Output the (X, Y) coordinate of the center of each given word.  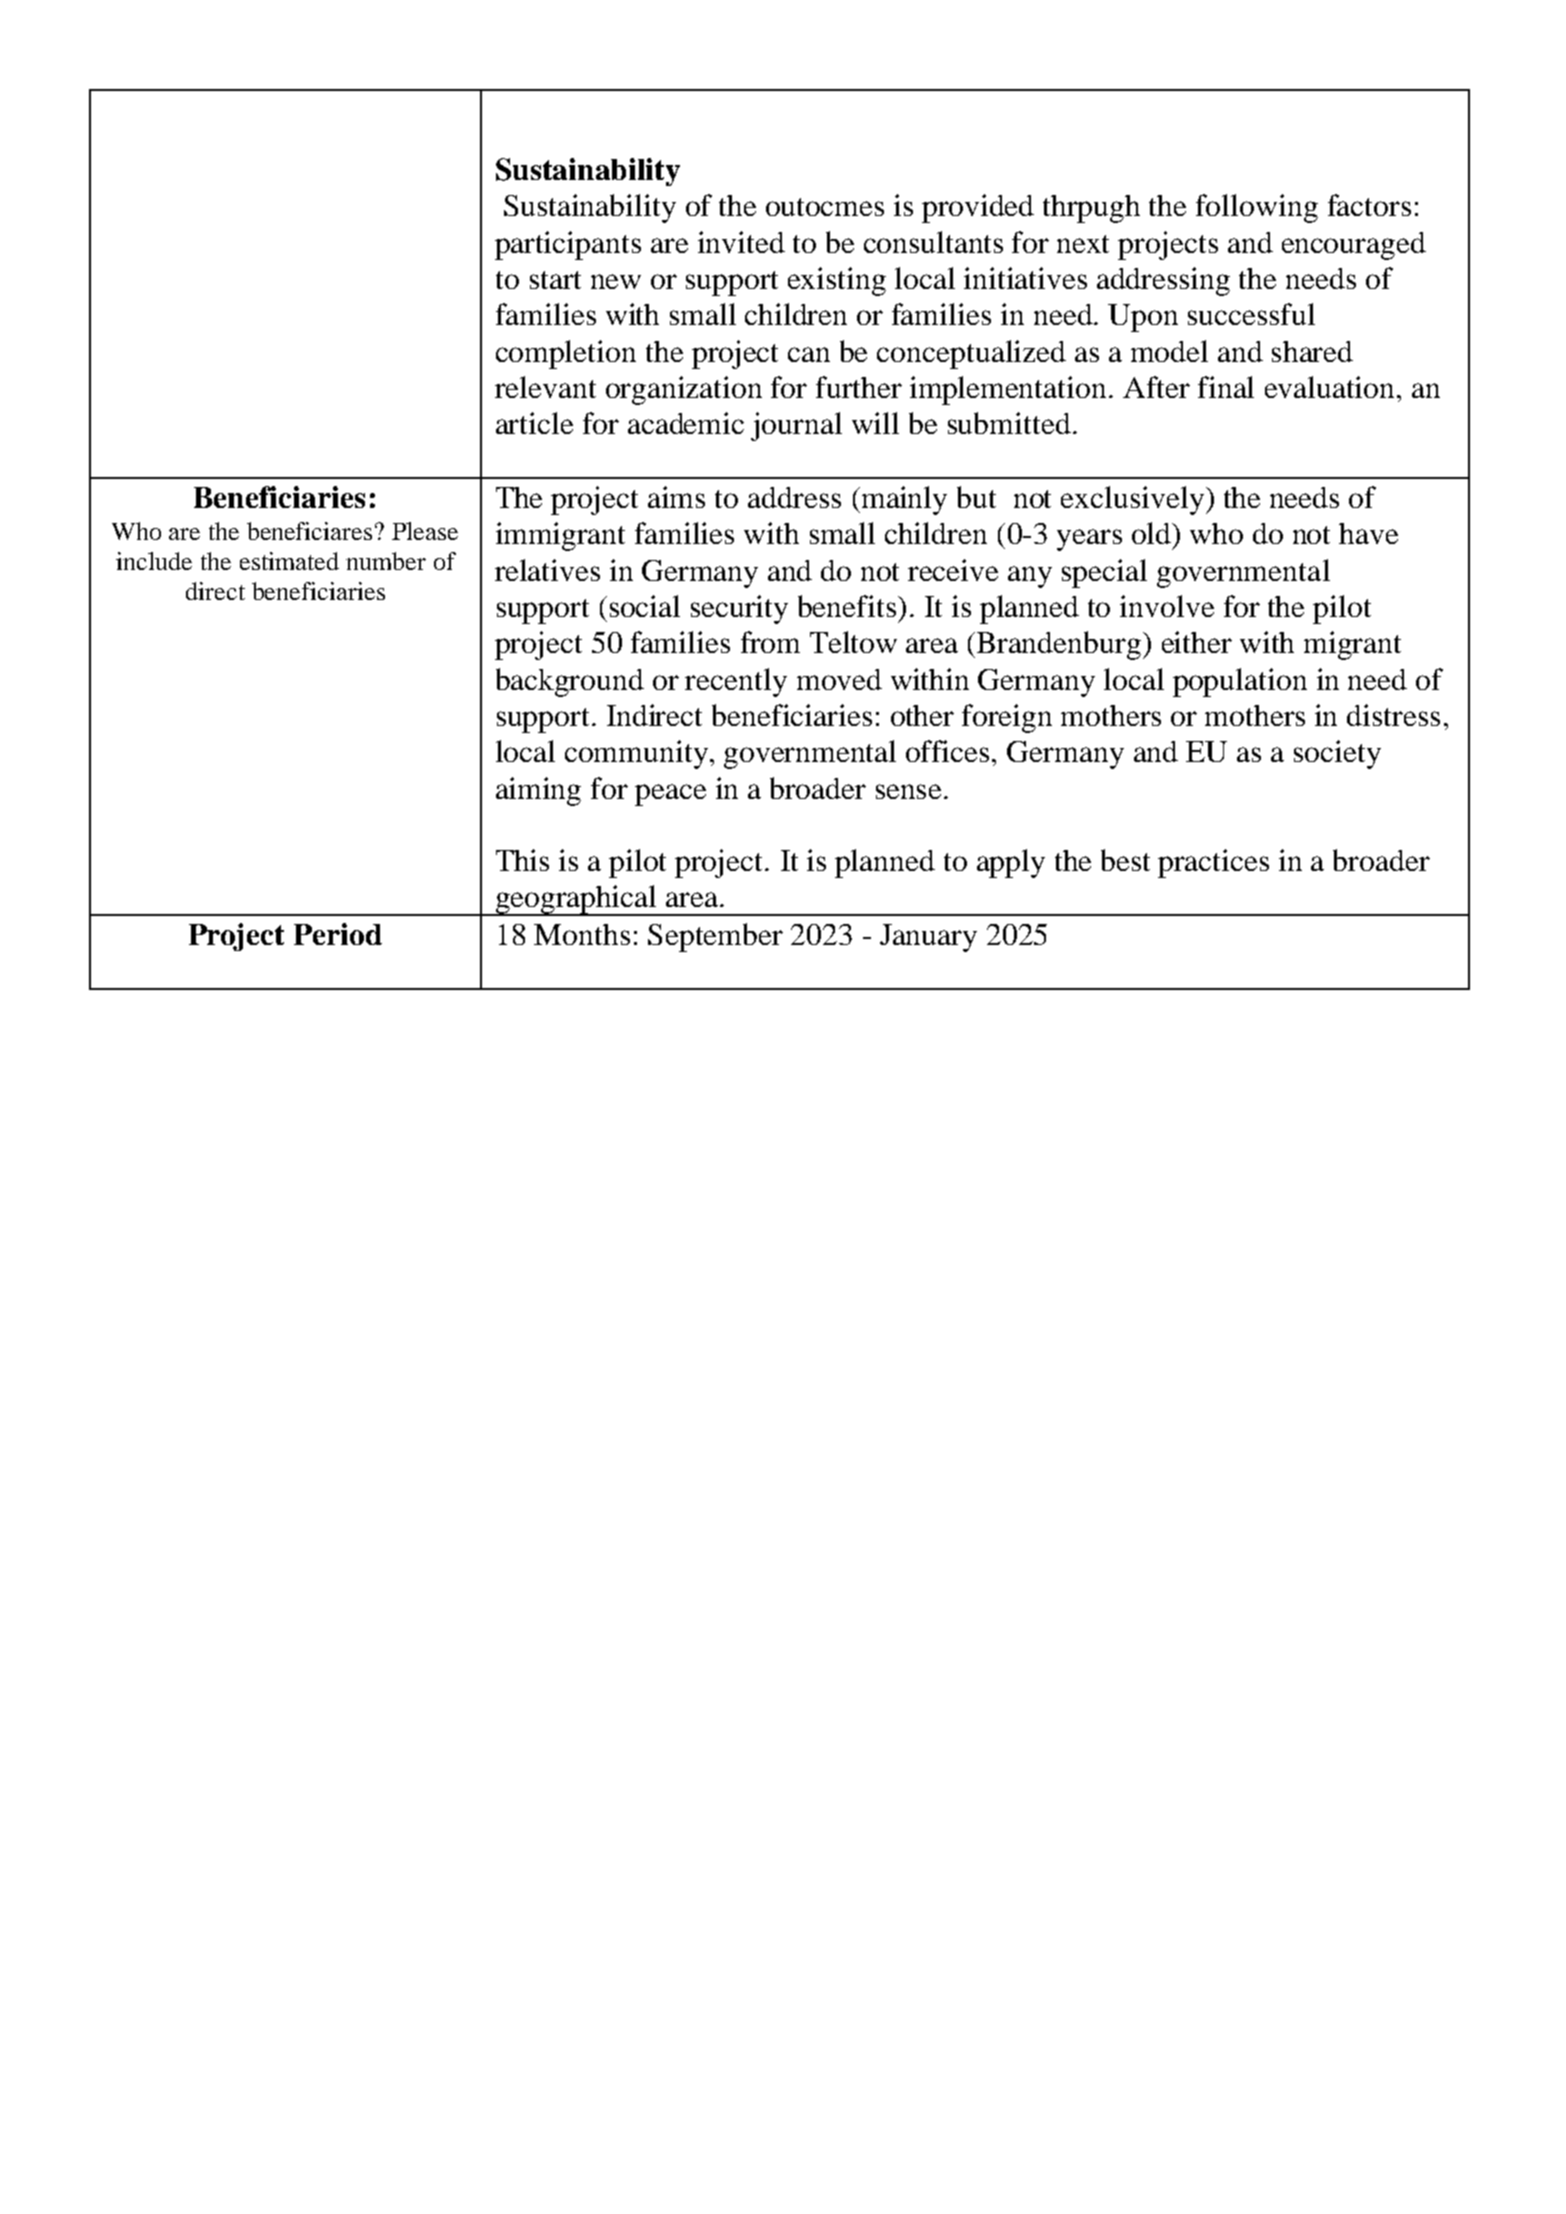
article (534, 423)
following (1257, 208)
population (1240, 682)
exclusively (1132, 500)
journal (796, 426)
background (570, 682)
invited (741, 242)
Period (338, 934)
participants (568, 245)
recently (736, 682)
